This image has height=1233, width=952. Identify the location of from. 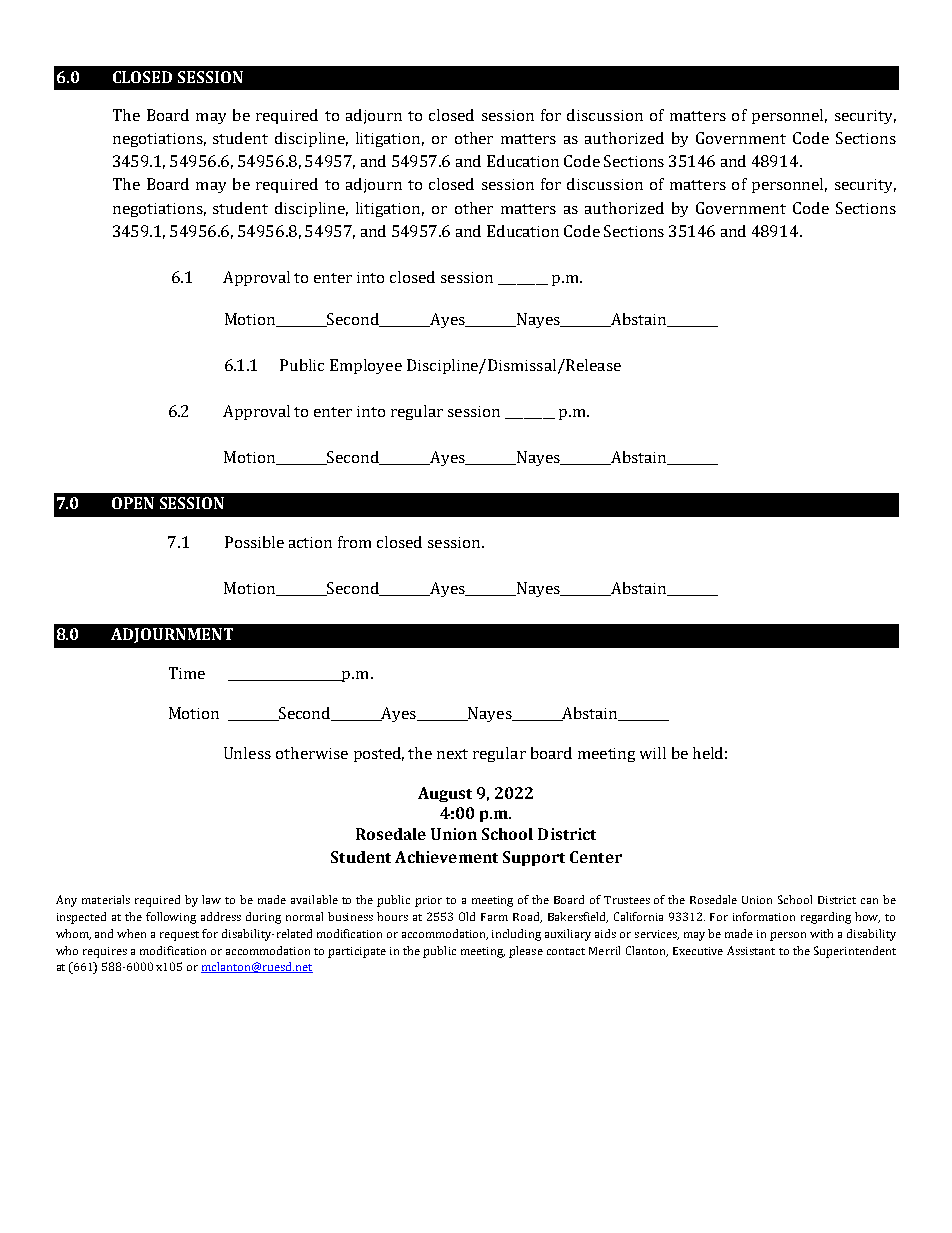
(354, 542).
